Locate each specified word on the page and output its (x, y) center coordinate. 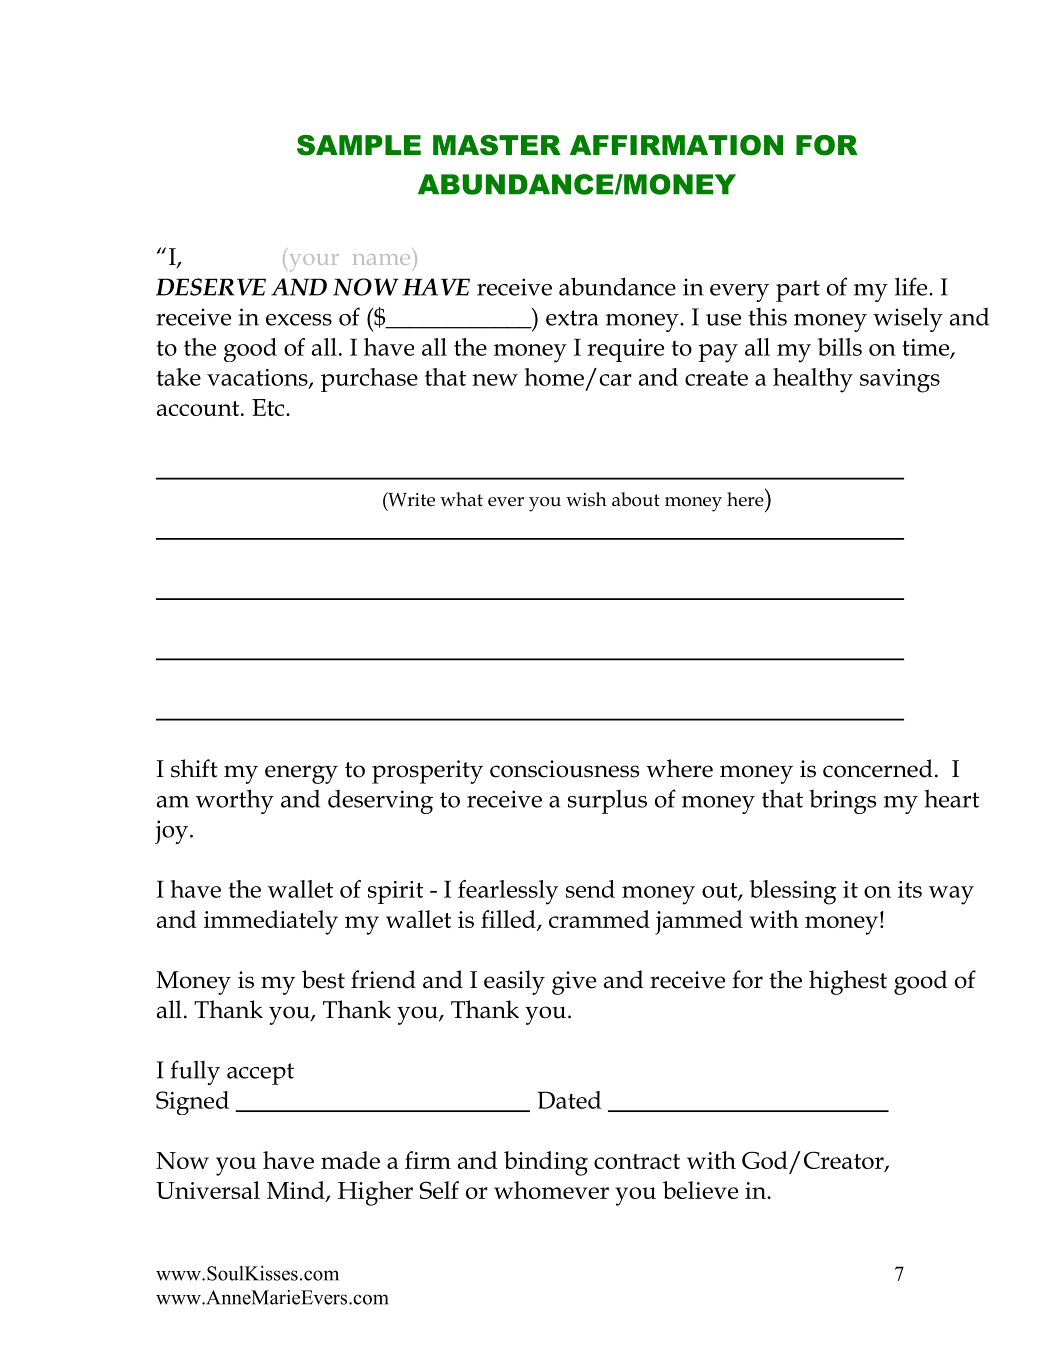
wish (586, 499)
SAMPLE (359, 145)
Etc (269, 407)
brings (842, 802)
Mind (297, 1191)
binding (546, 1163)
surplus (607, 802)
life (912, 286)
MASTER (497, 145)
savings (900, 381)
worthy (235, 801)
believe (700, 1190)
